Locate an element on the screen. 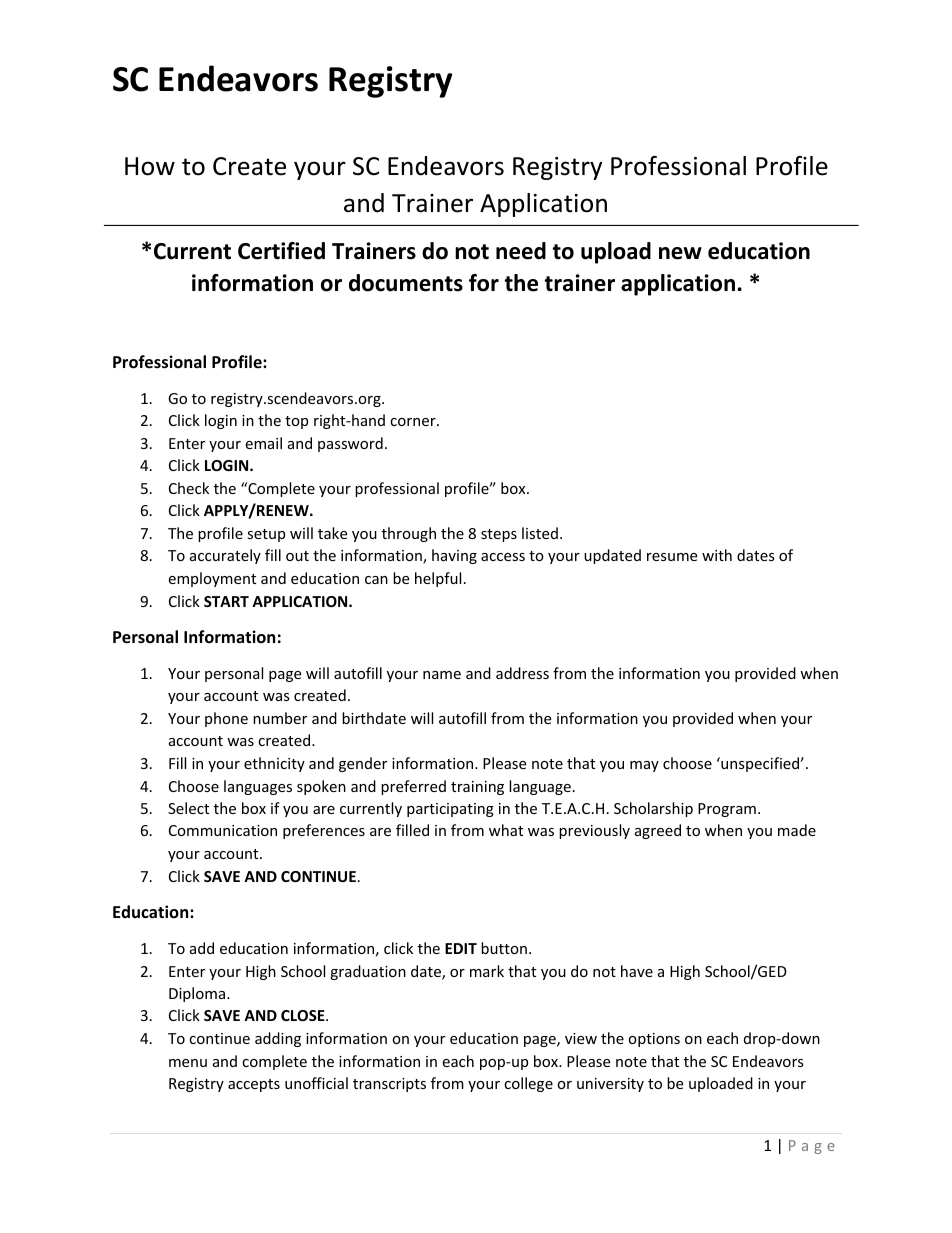 The height and width of the screenshot is (1233, 952). How is located at coordinates (150, 166).
